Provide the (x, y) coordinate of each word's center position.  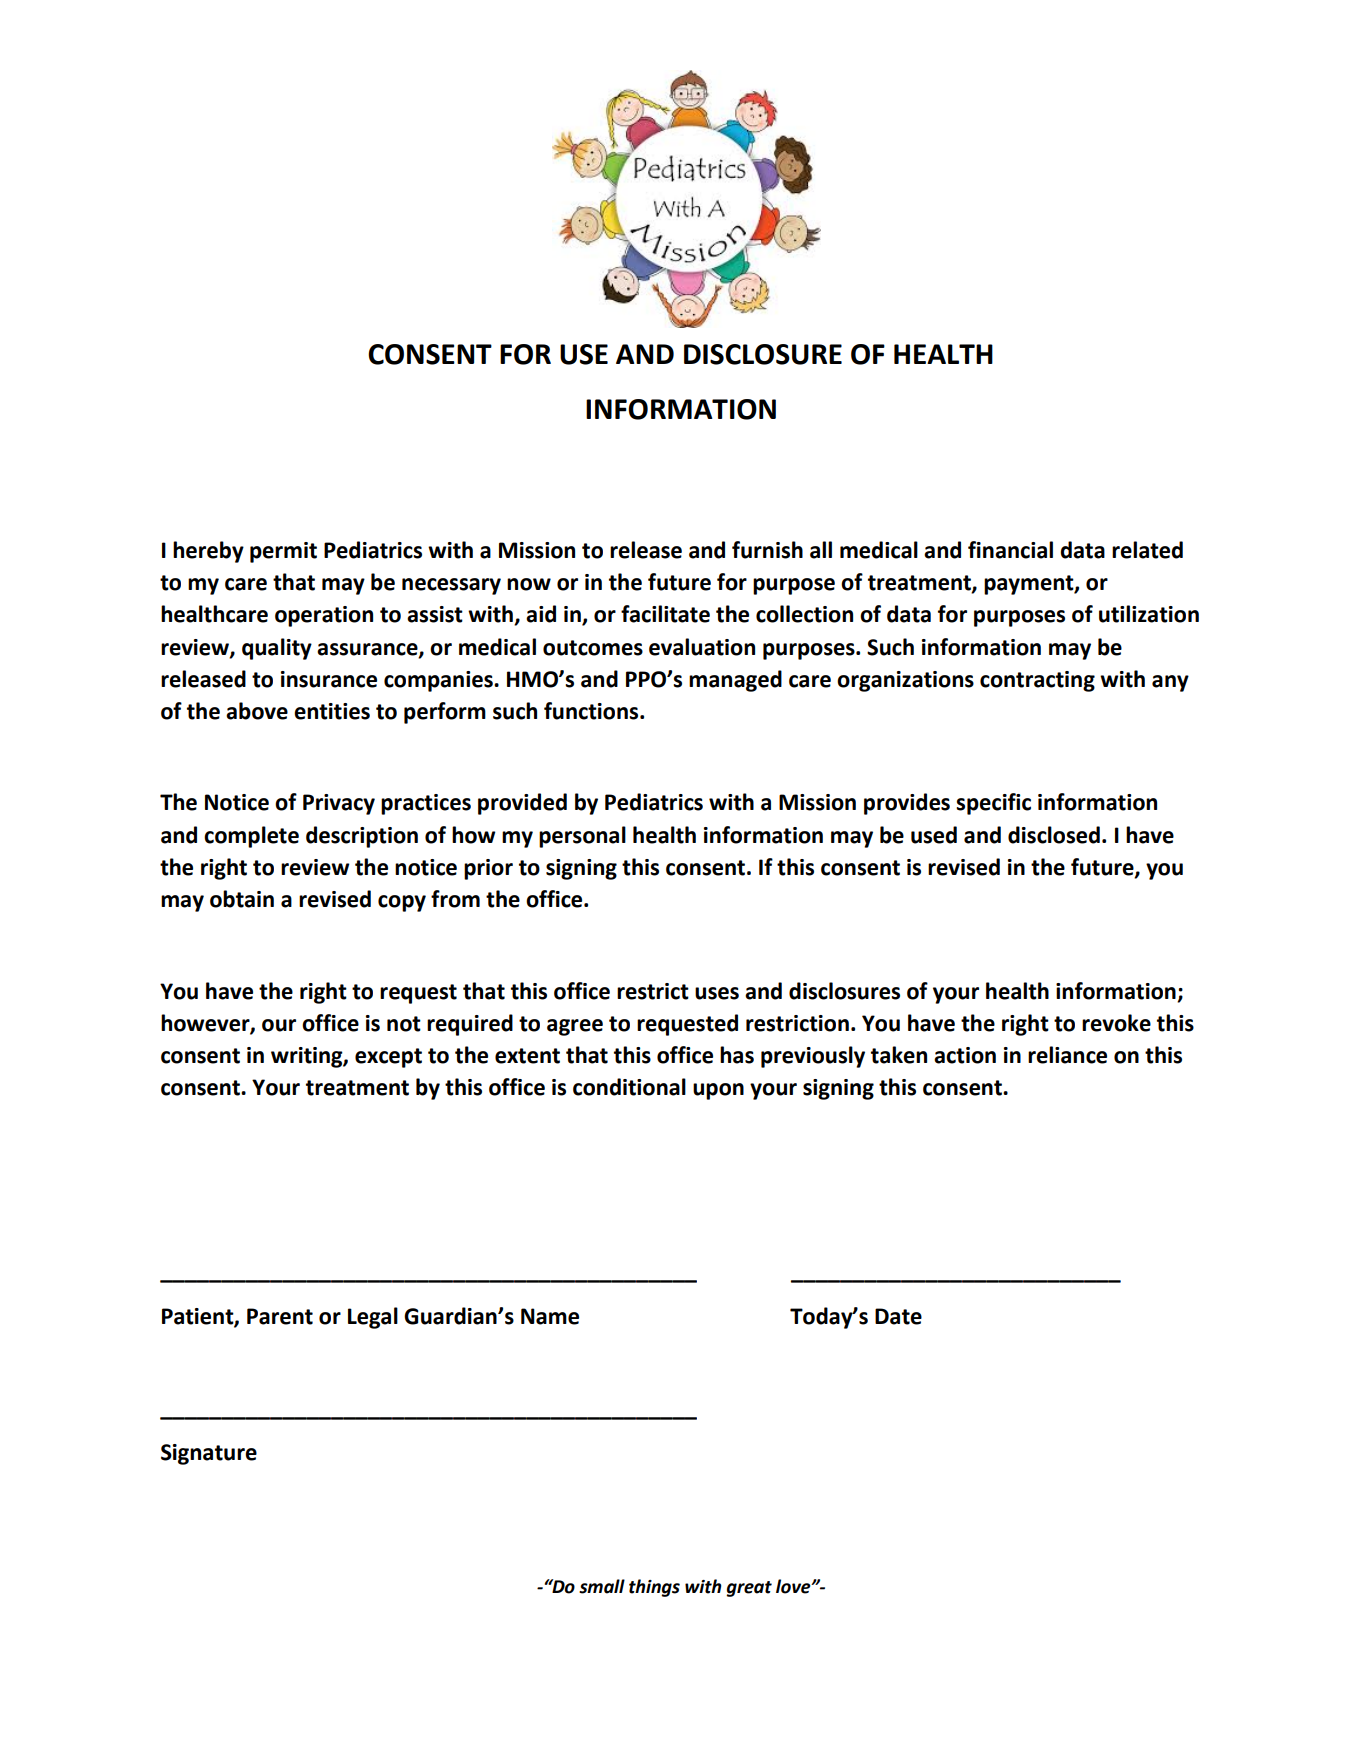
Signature (209, 1454)
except (388, 1058)
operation (324, 616)
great (749, 1589)
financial (1010, 550)
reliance (1067, 1055)
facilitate (665, 614)
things (654, 1588)
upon (718, 1091)
